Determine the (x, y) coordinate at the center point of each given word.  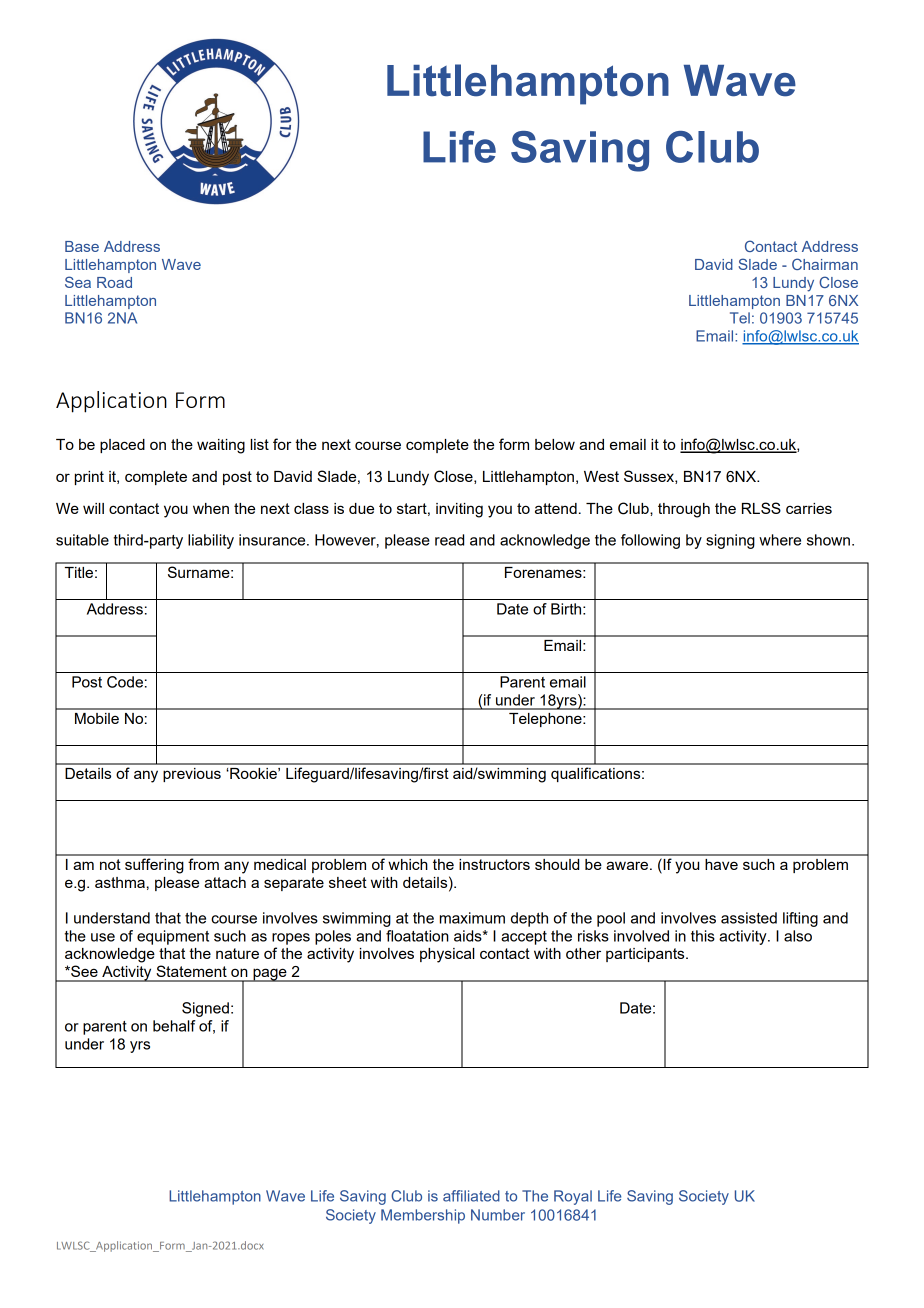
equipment (173, 937)
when (211, 508)
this (703, 936)
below (555, 444)
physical (447, 955)
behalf (174, 1026)
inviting (459, 510)
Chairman (825, 264)
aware (628, 865)
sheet (348, 882)
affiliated (471, 1196)
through (684, 510)
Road (114, 282)
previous (192, 775)
